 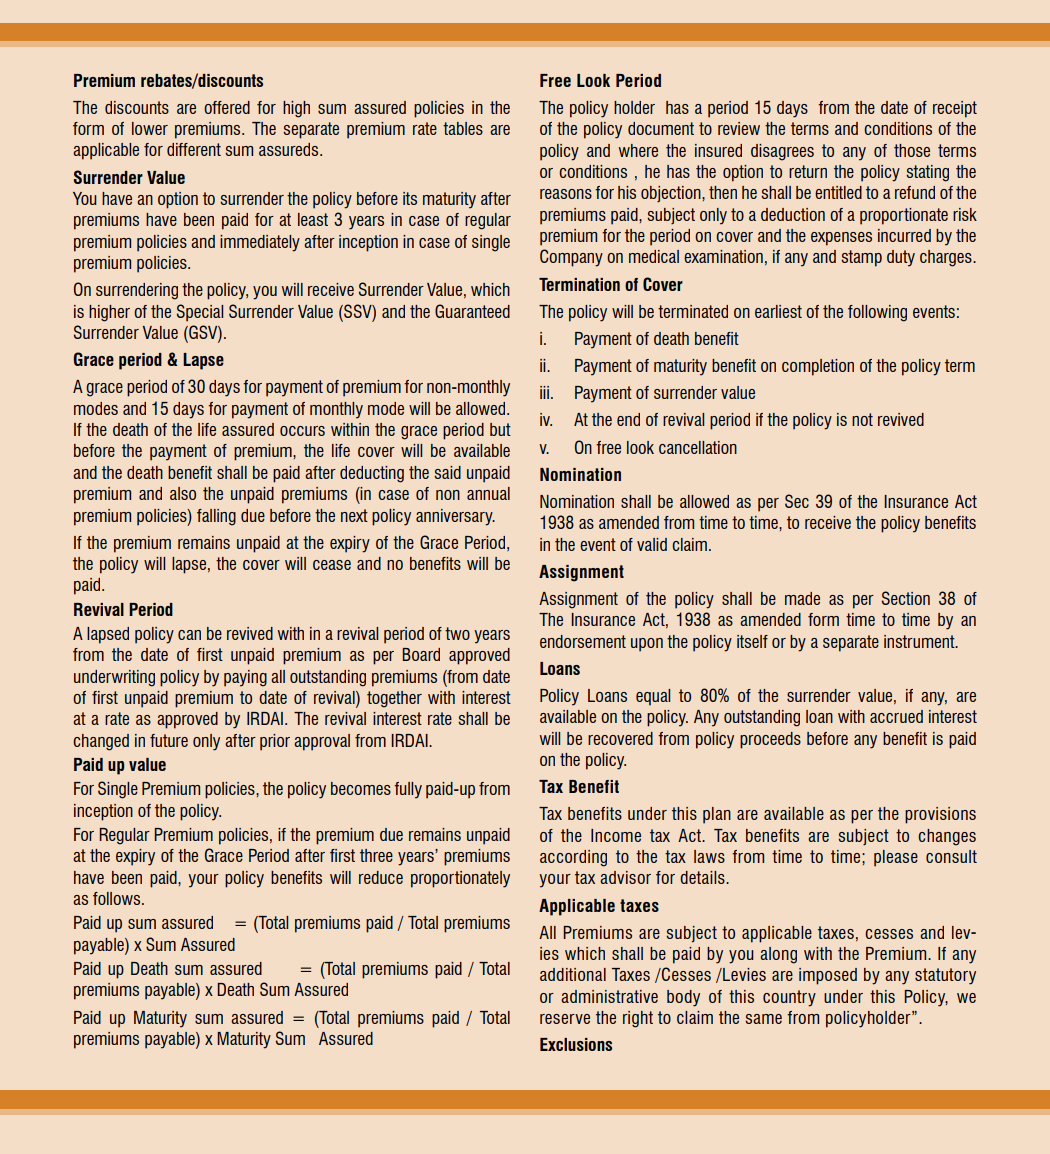 What do you see at coordinates (912, 150) in the image?
I see `those` at bounding box center [912, 150].
